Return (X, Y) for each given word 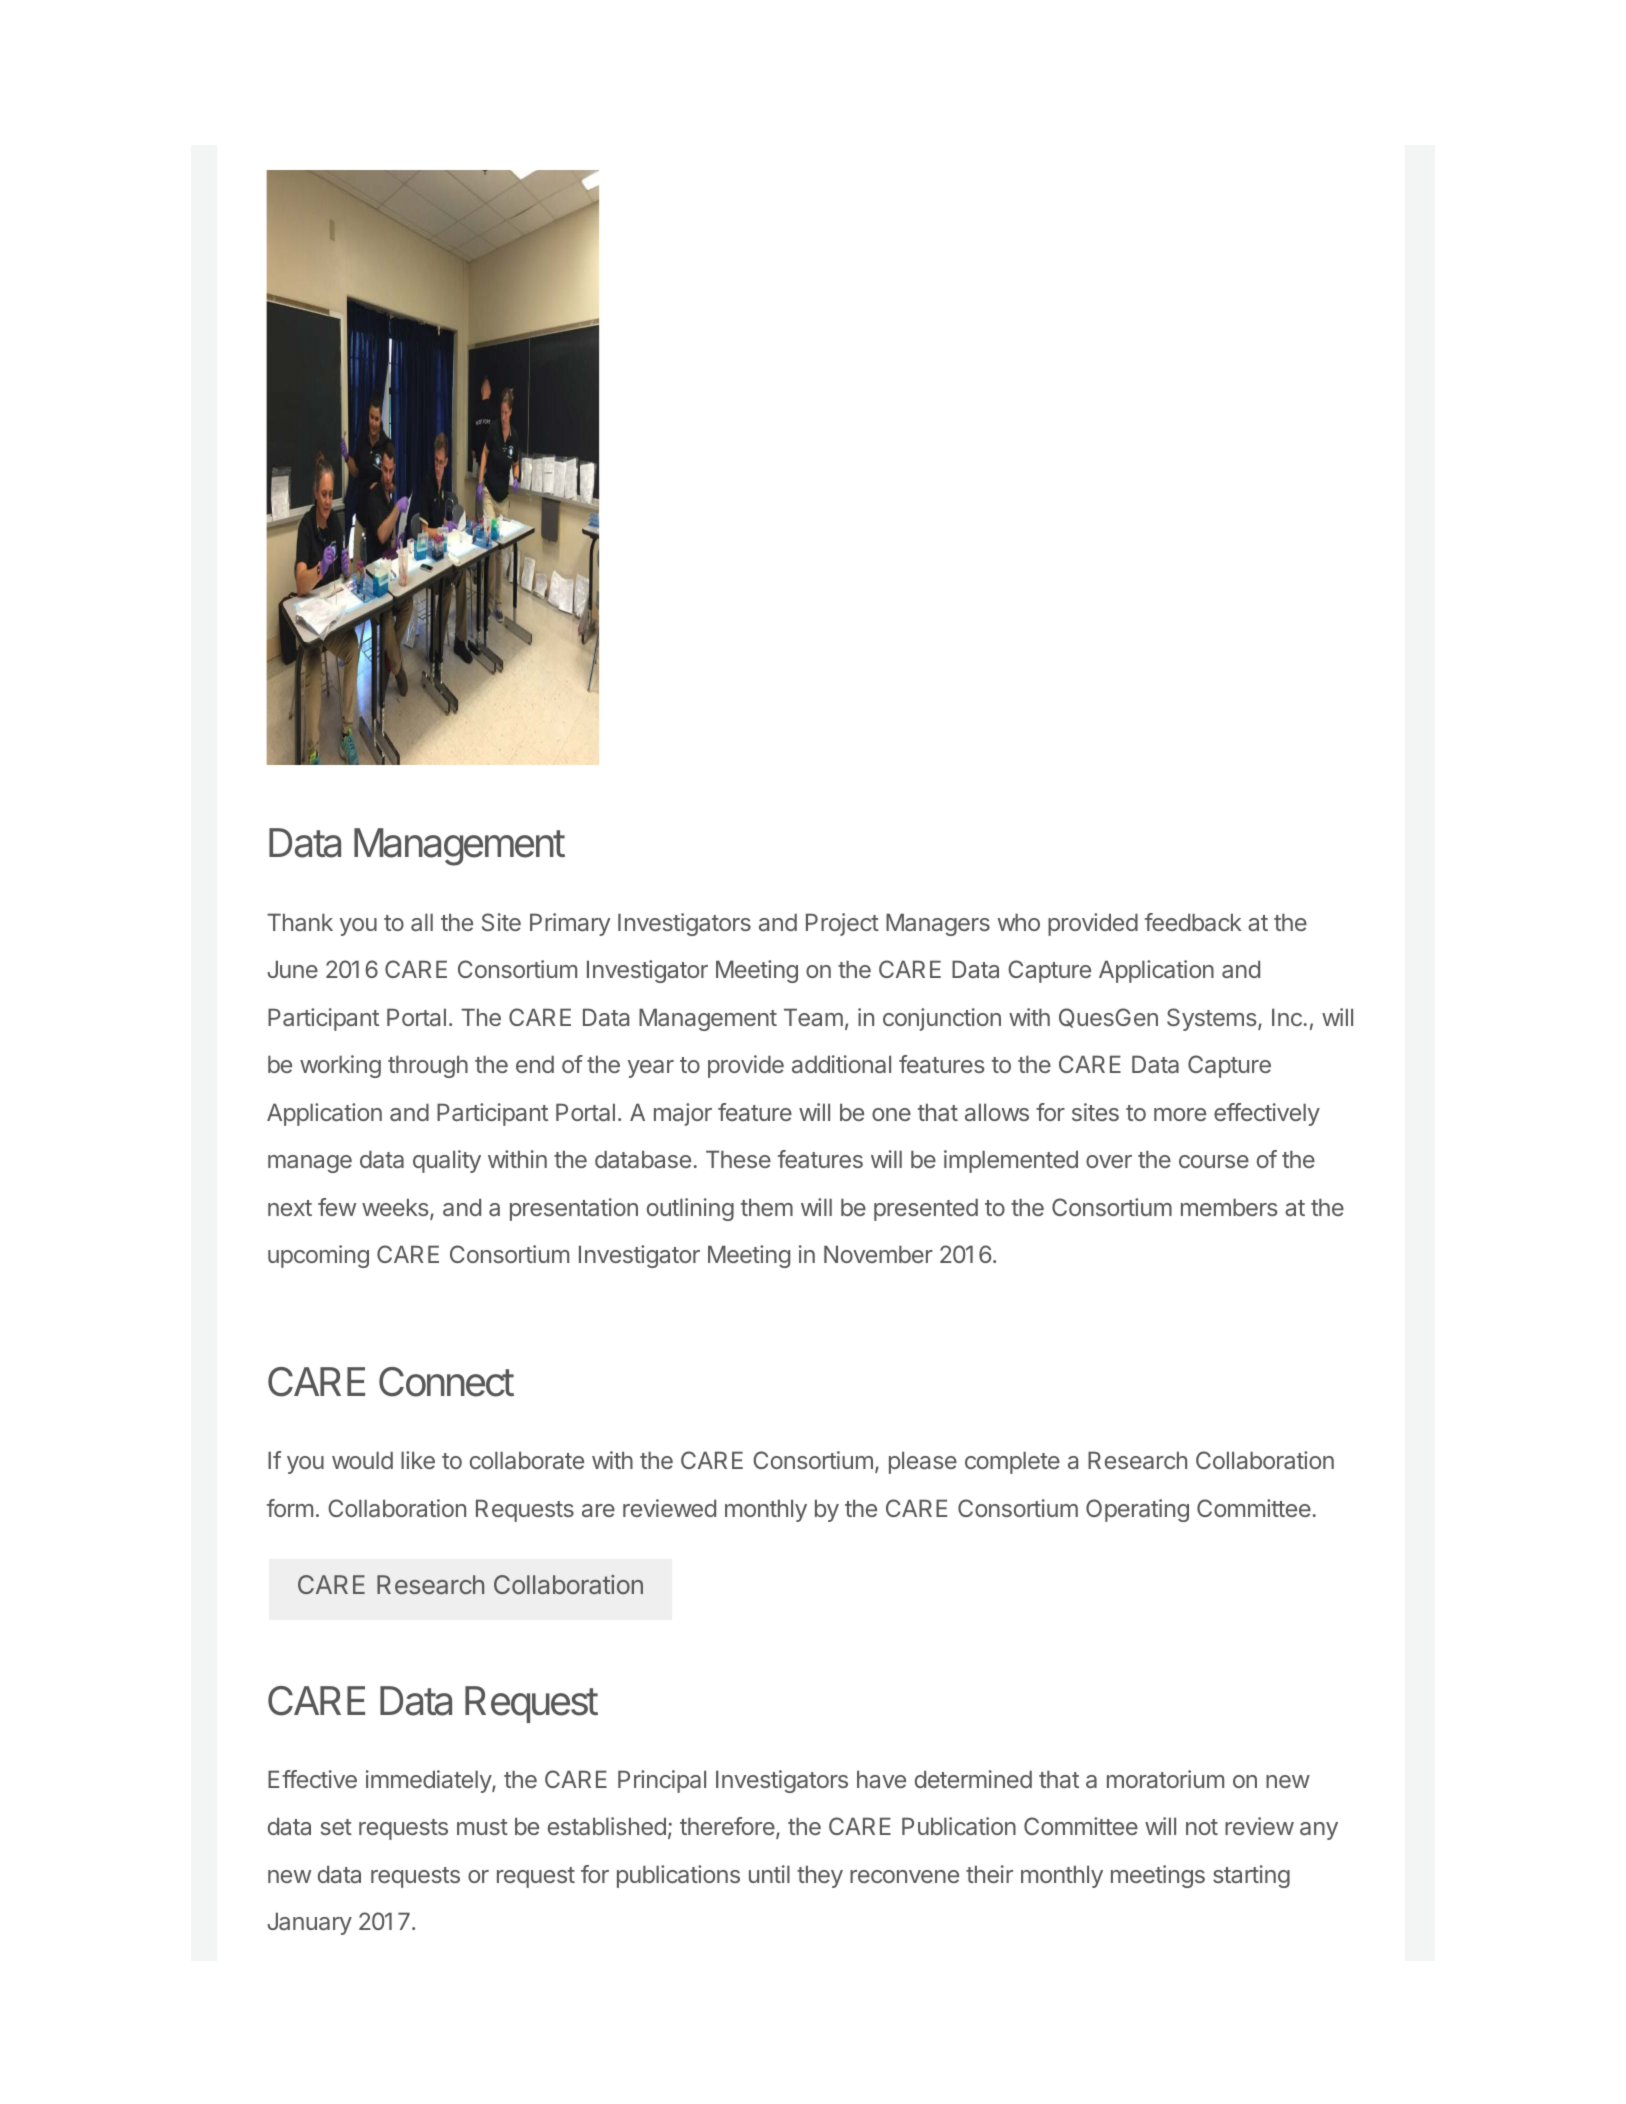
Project (842, 924)
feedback (1193, 922)
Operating (1137, 1510)
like (418, 1460)
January (309, 1923)
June (292, 969)
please (923, 1462)
